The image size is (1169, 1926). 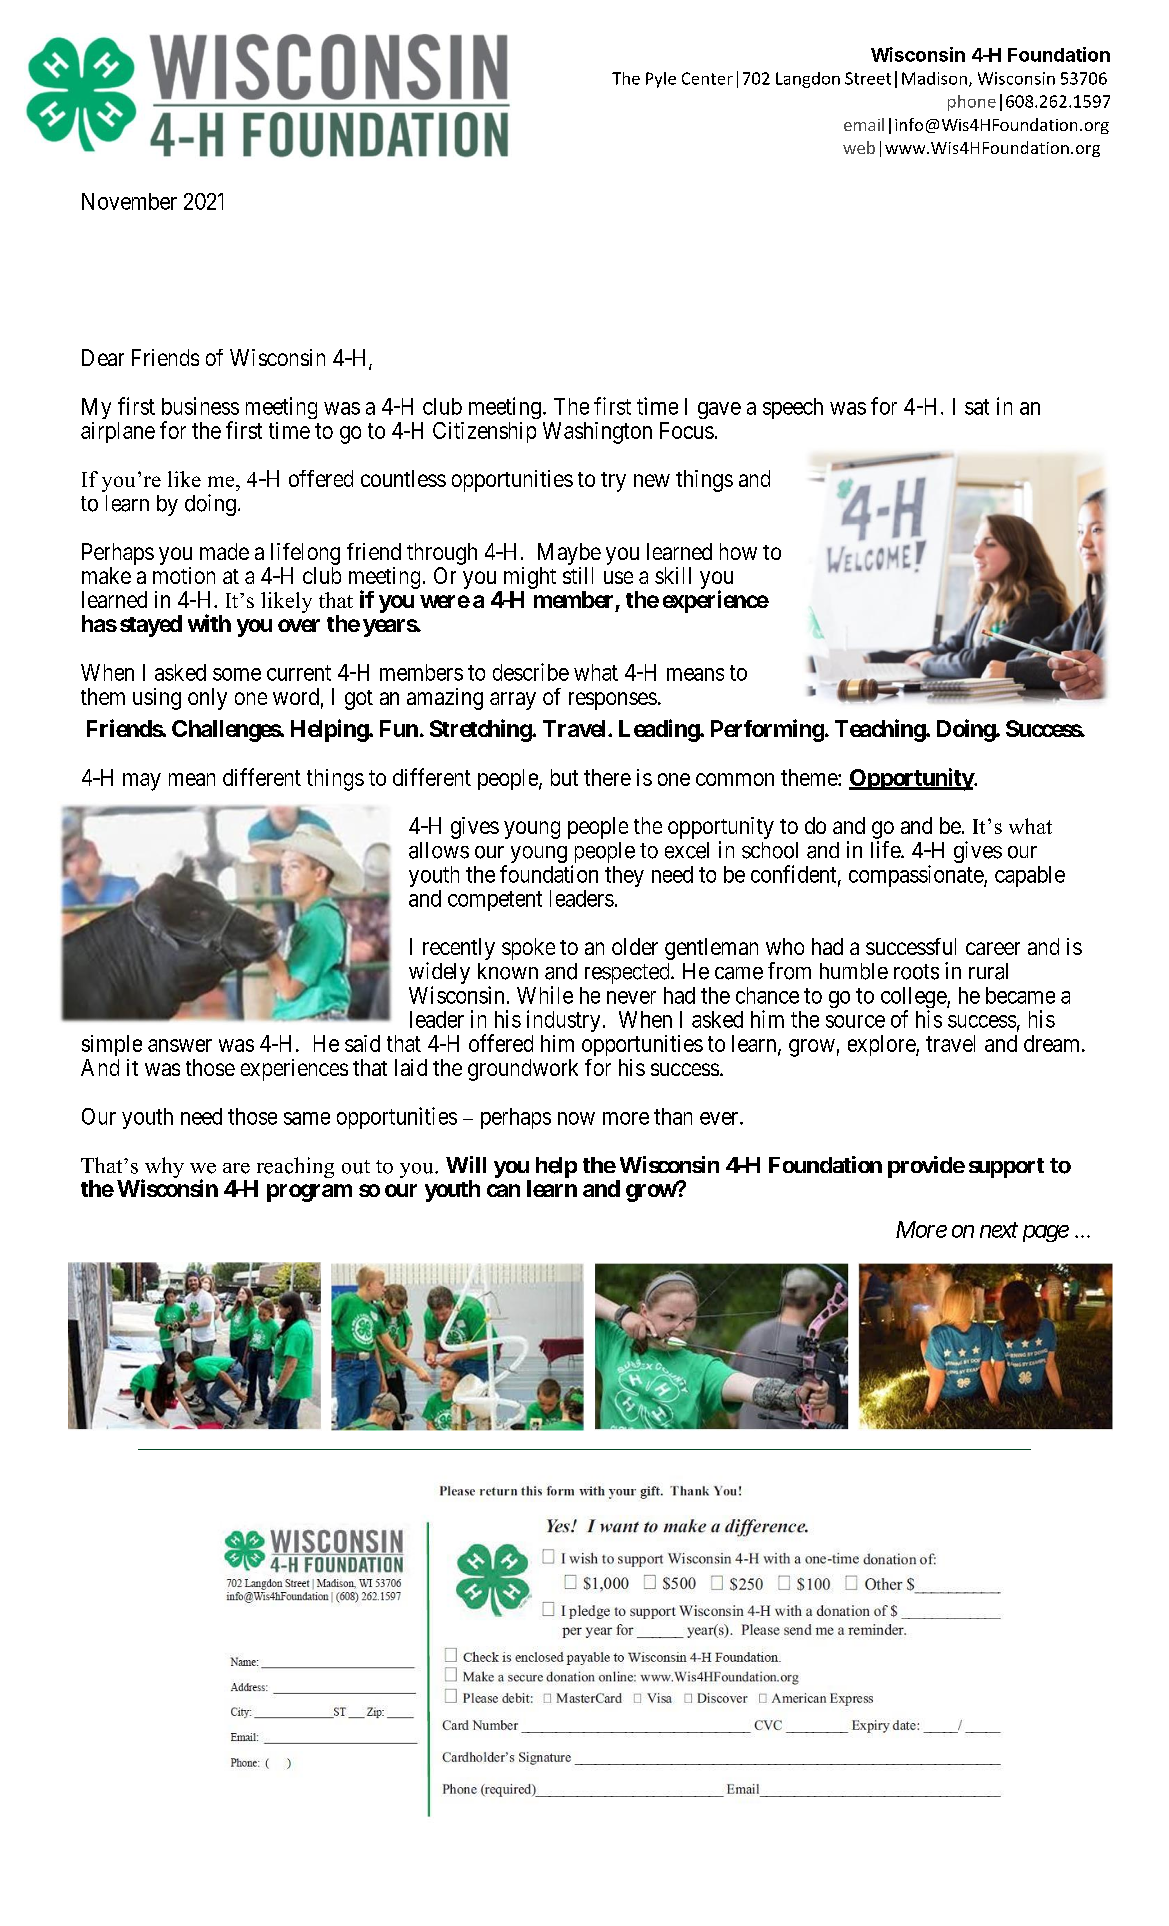 I want to click on allows, so click(x=439, y=850).
